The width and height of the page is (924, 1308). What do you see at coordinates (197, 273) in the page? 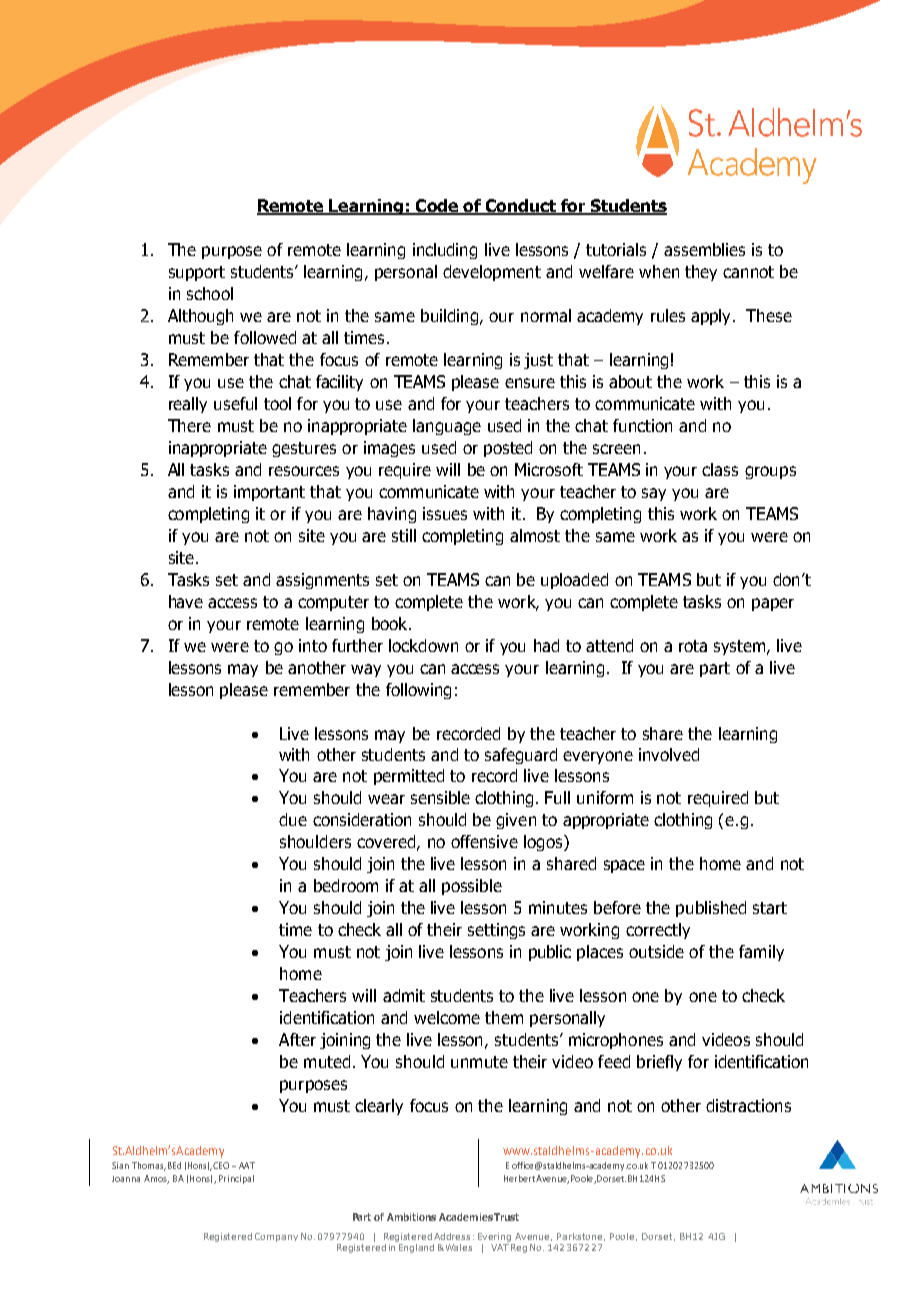
I see `support` at bounding box center [197, 273].
